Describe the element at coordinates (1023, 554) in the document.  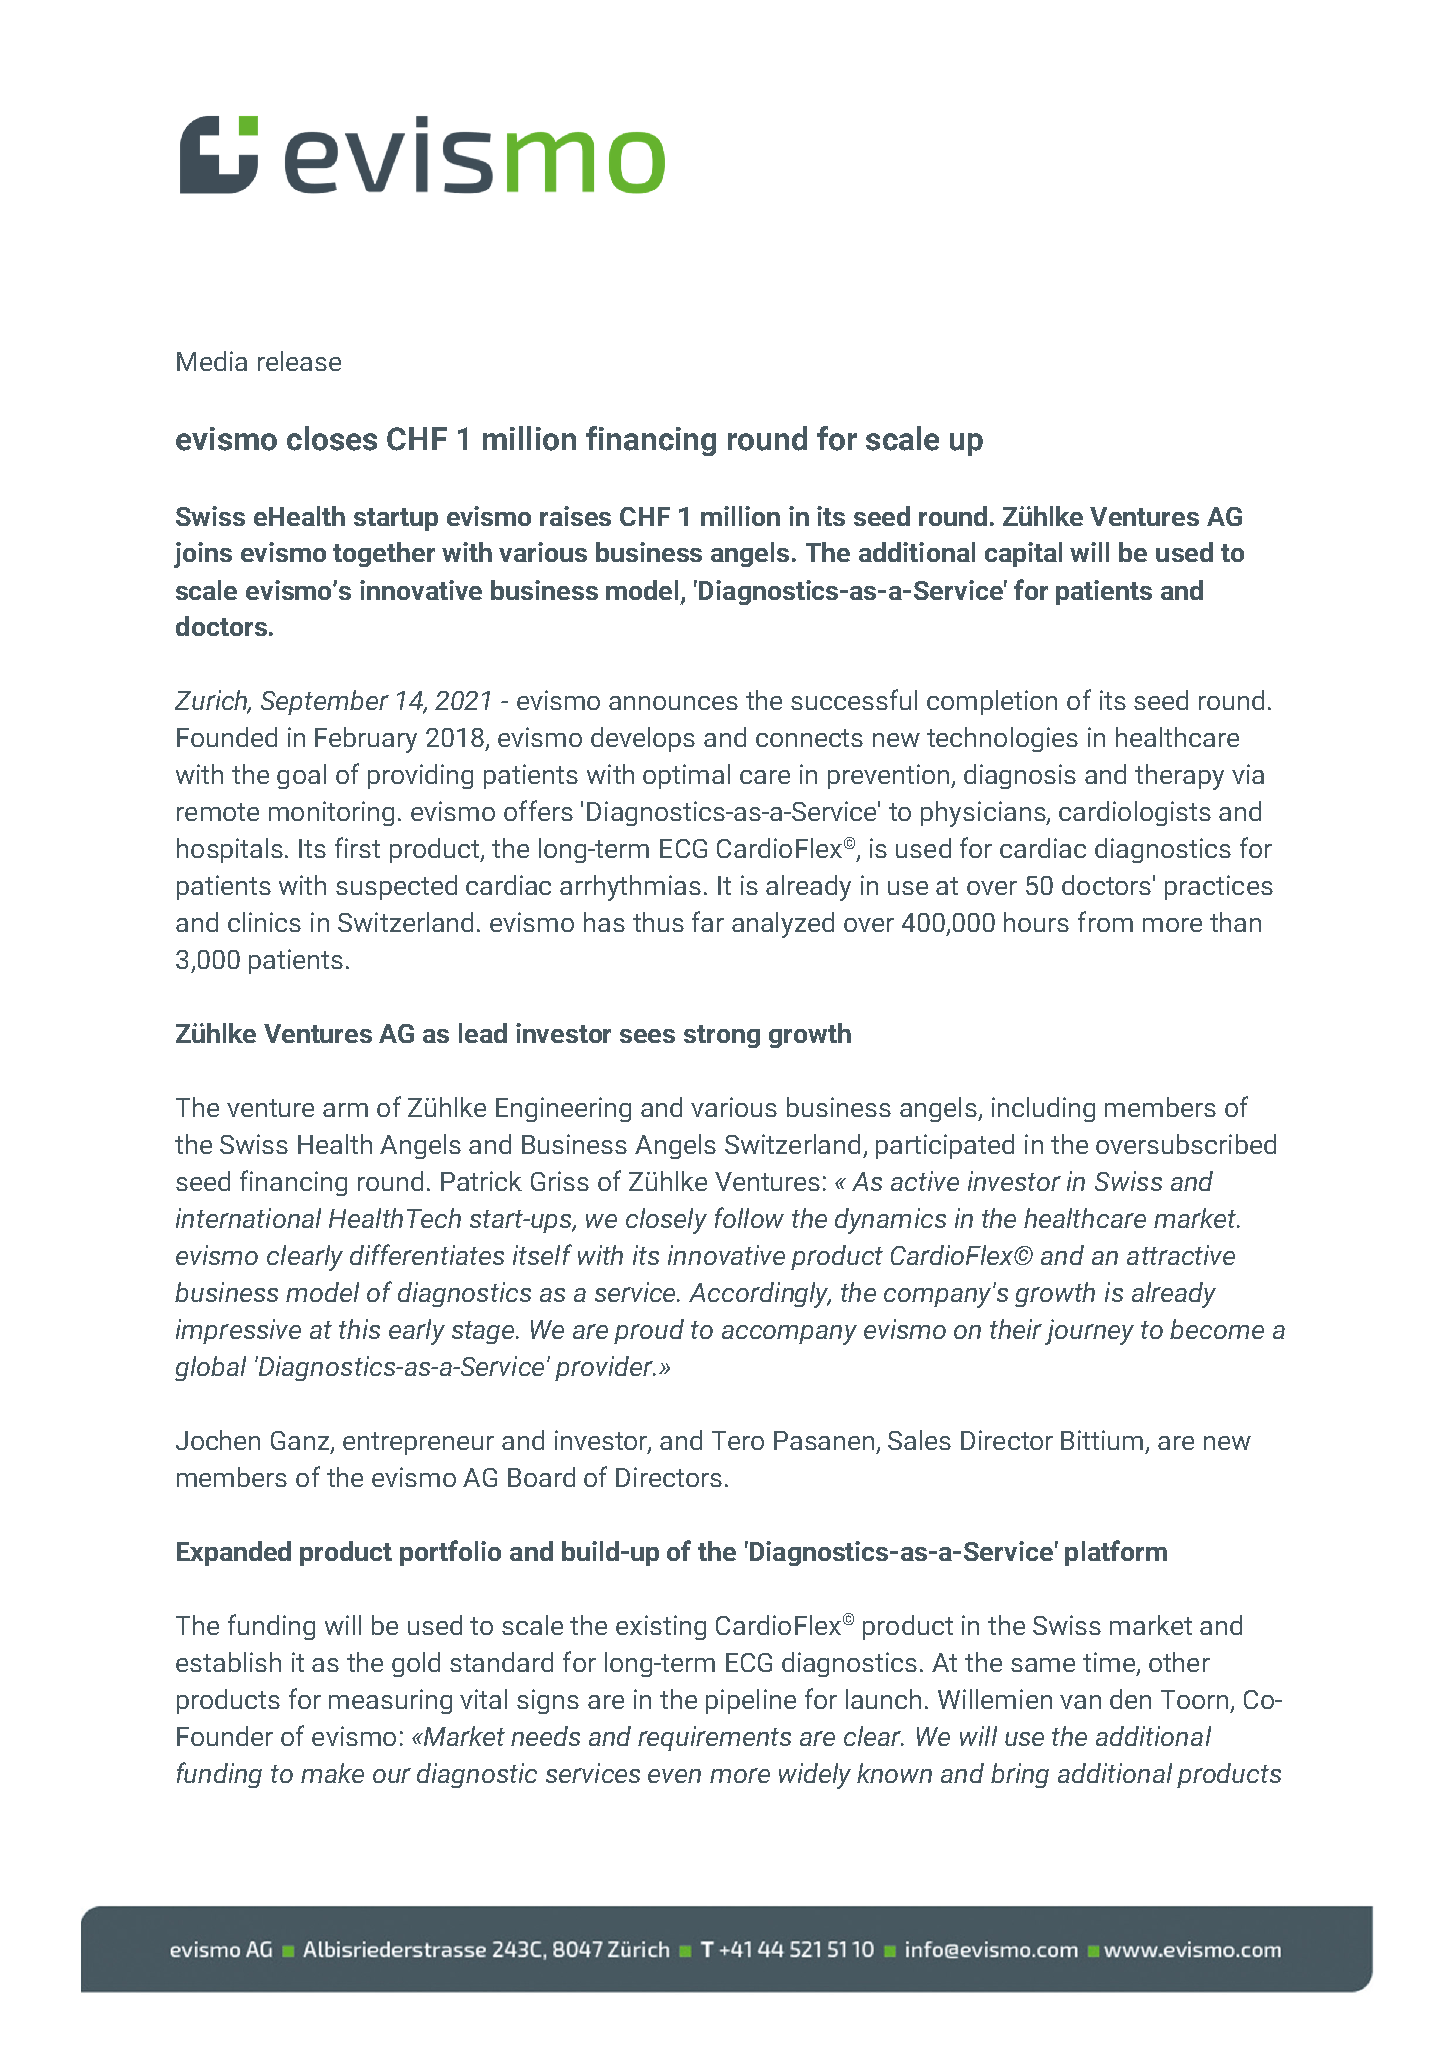
I see `capital` at that location.
